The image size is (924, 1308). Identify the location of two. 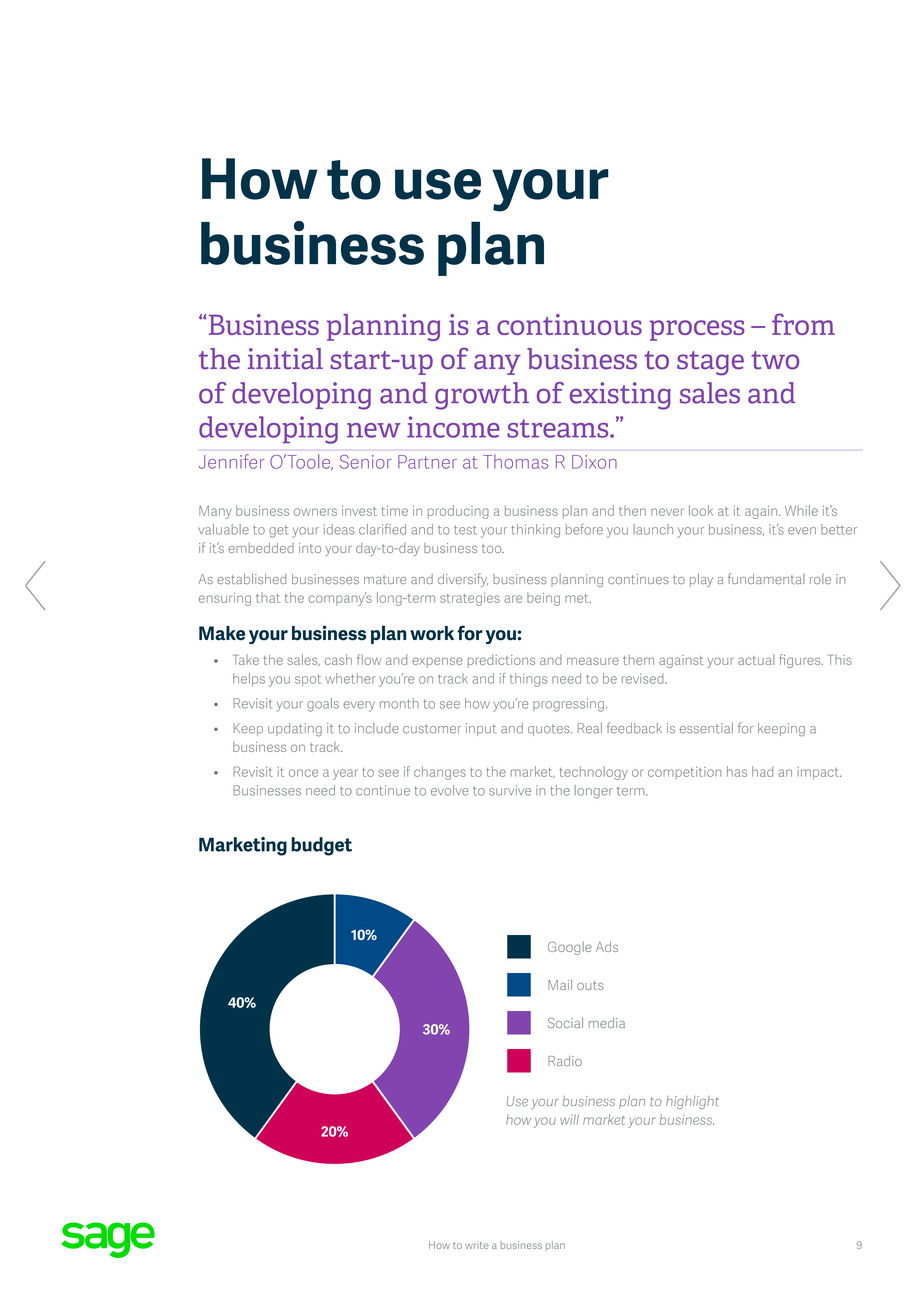
(775, 360).
